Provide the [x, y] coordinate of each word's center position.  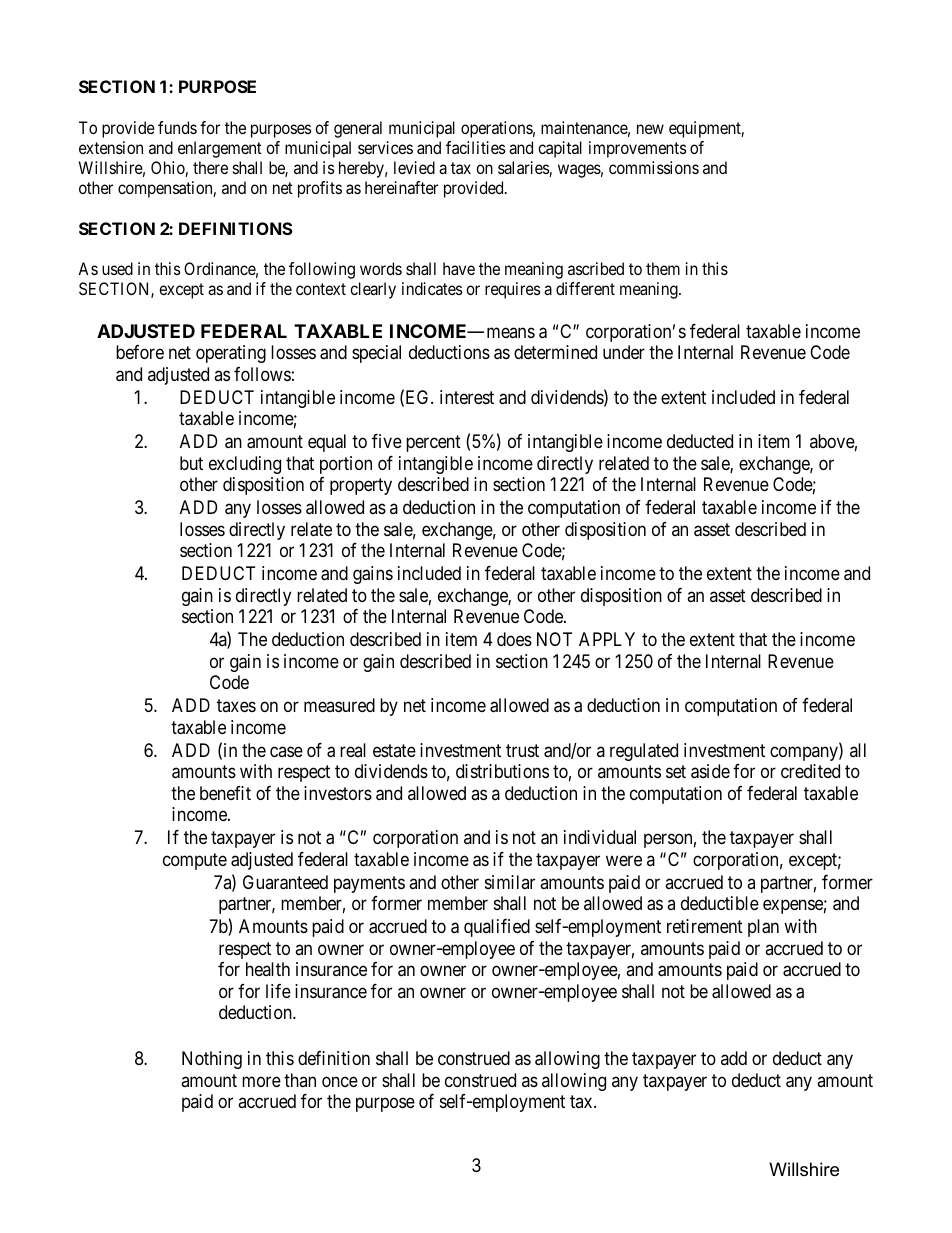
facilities [476, 147]
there [210, 167]
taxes [236, 706]
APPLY [607, 639]
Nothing [212, 1060]
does [514, 639]
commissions [654, 167]
